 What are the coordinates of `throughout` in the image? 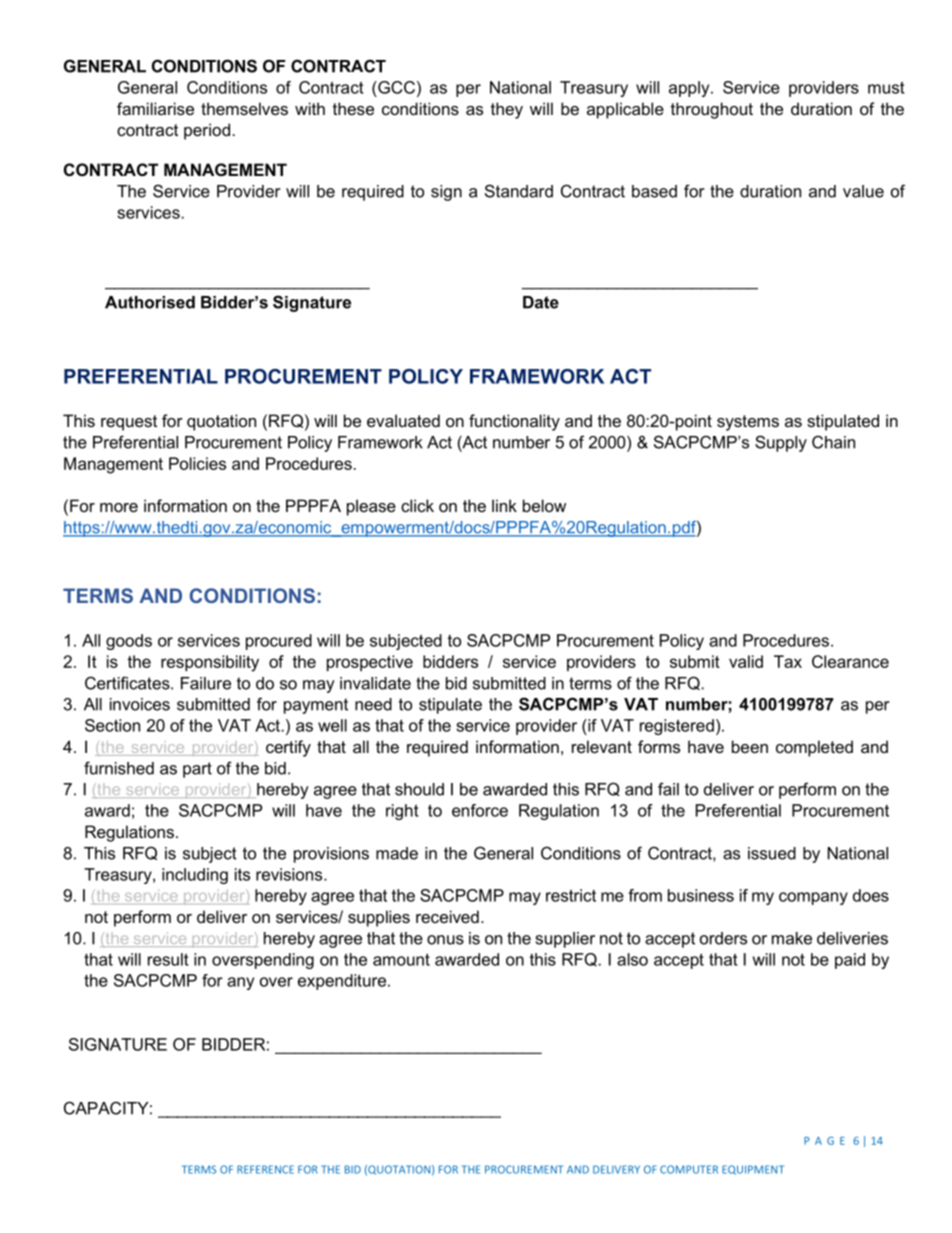 It's located at (712, 110).
